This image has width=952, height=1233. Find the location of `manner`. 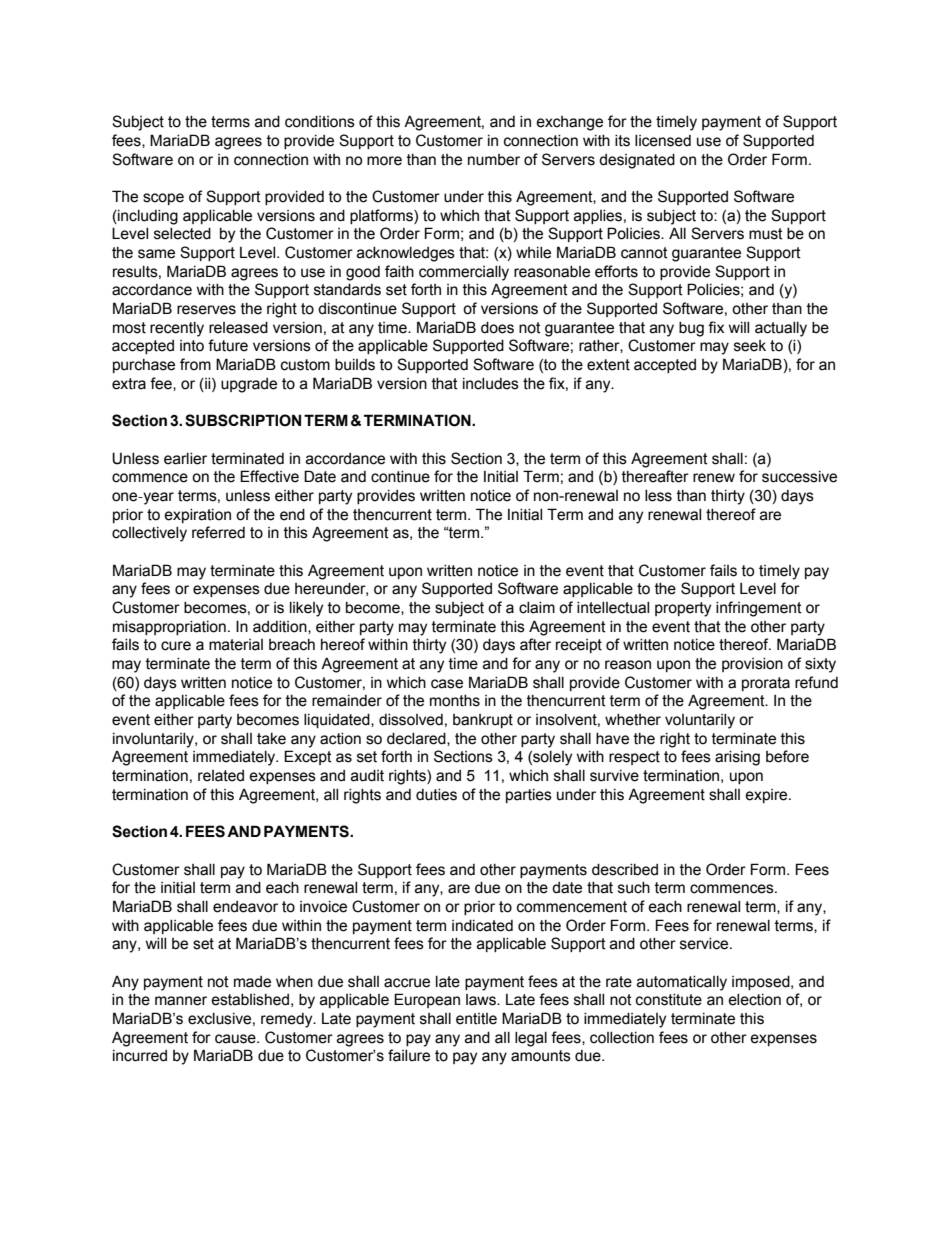

manner is located at coordinates (181, 1001).
